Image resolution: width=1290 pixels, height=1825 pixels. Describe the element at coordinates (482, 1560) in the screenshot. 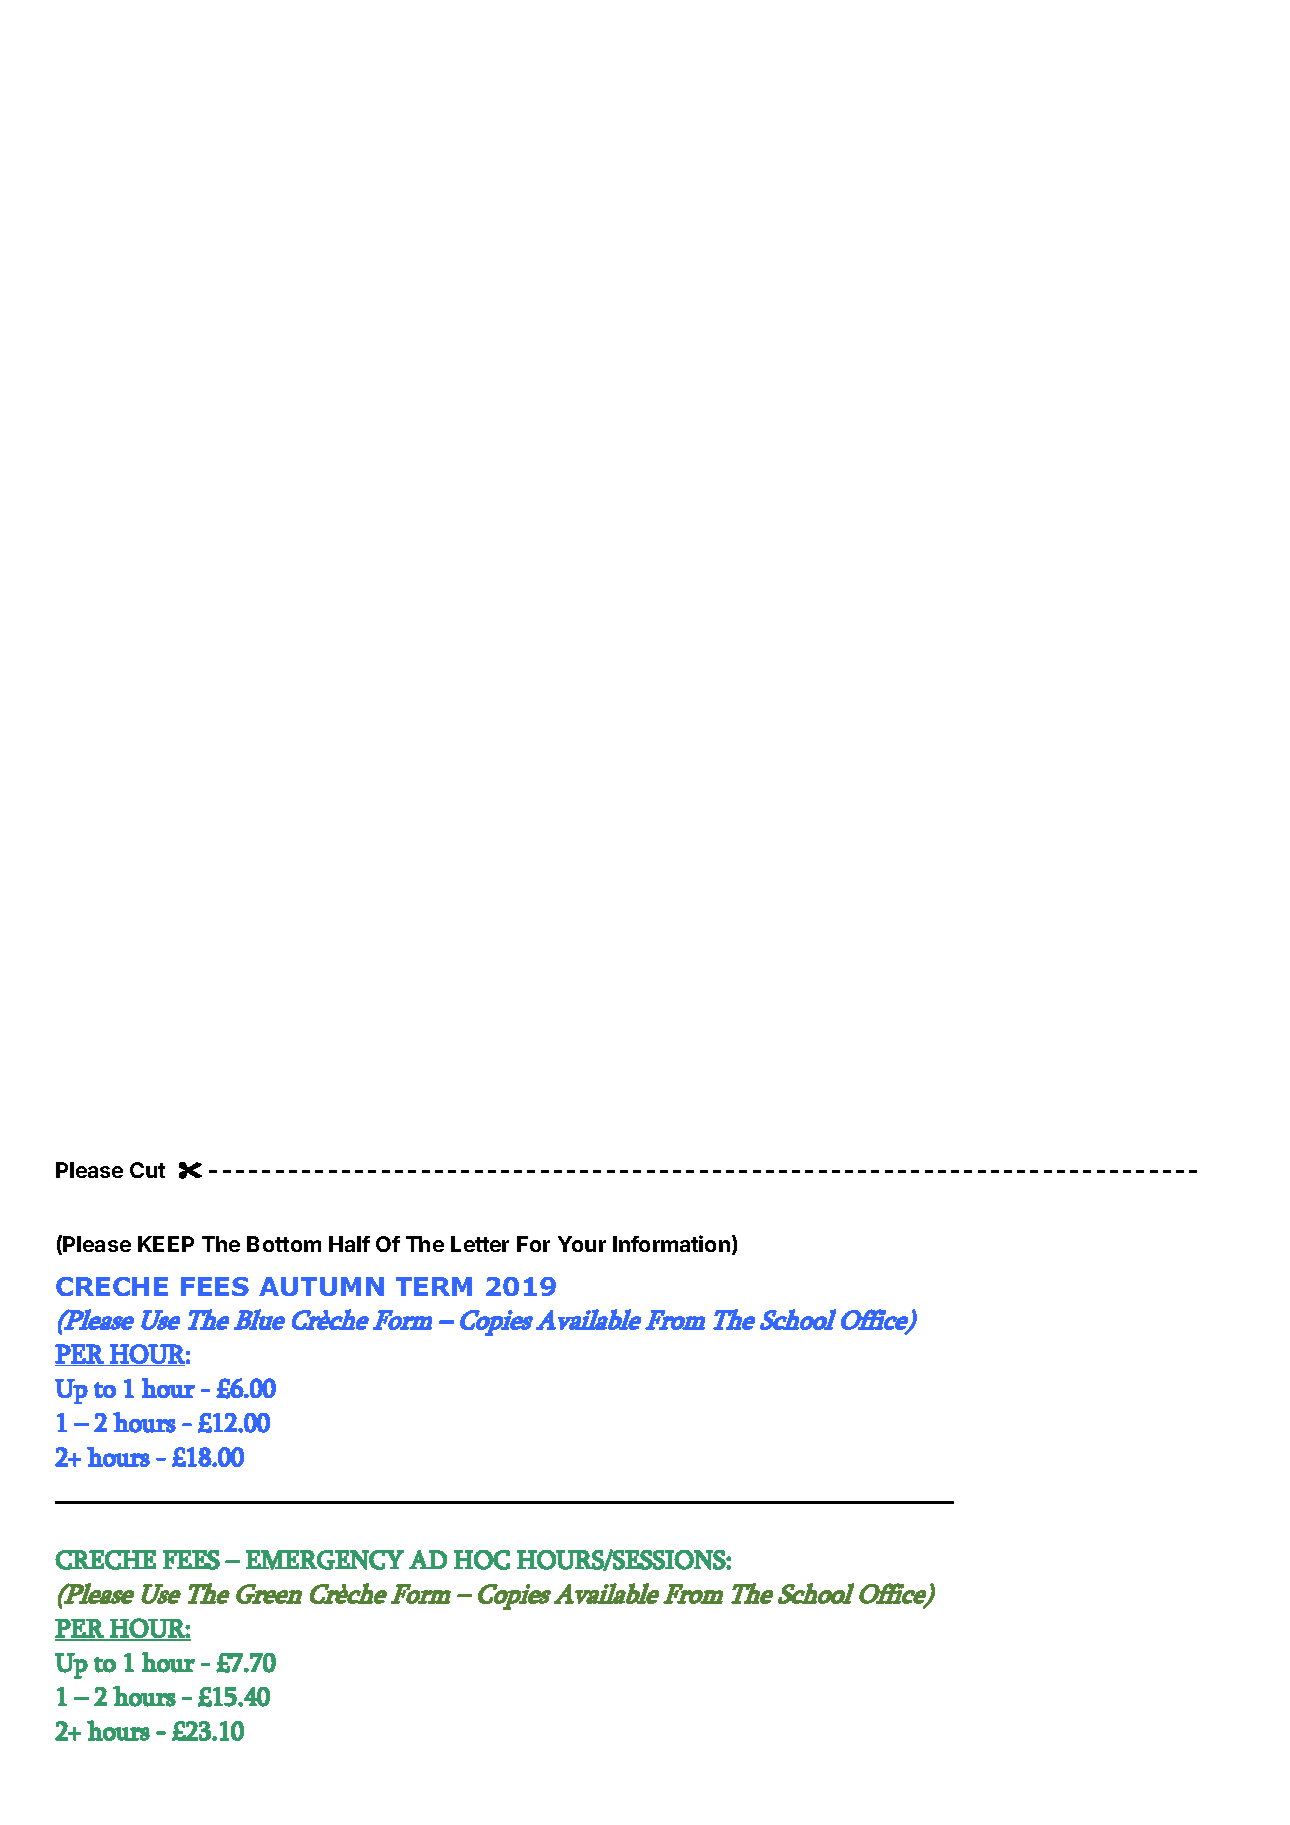

I see `HOC` at that location.
